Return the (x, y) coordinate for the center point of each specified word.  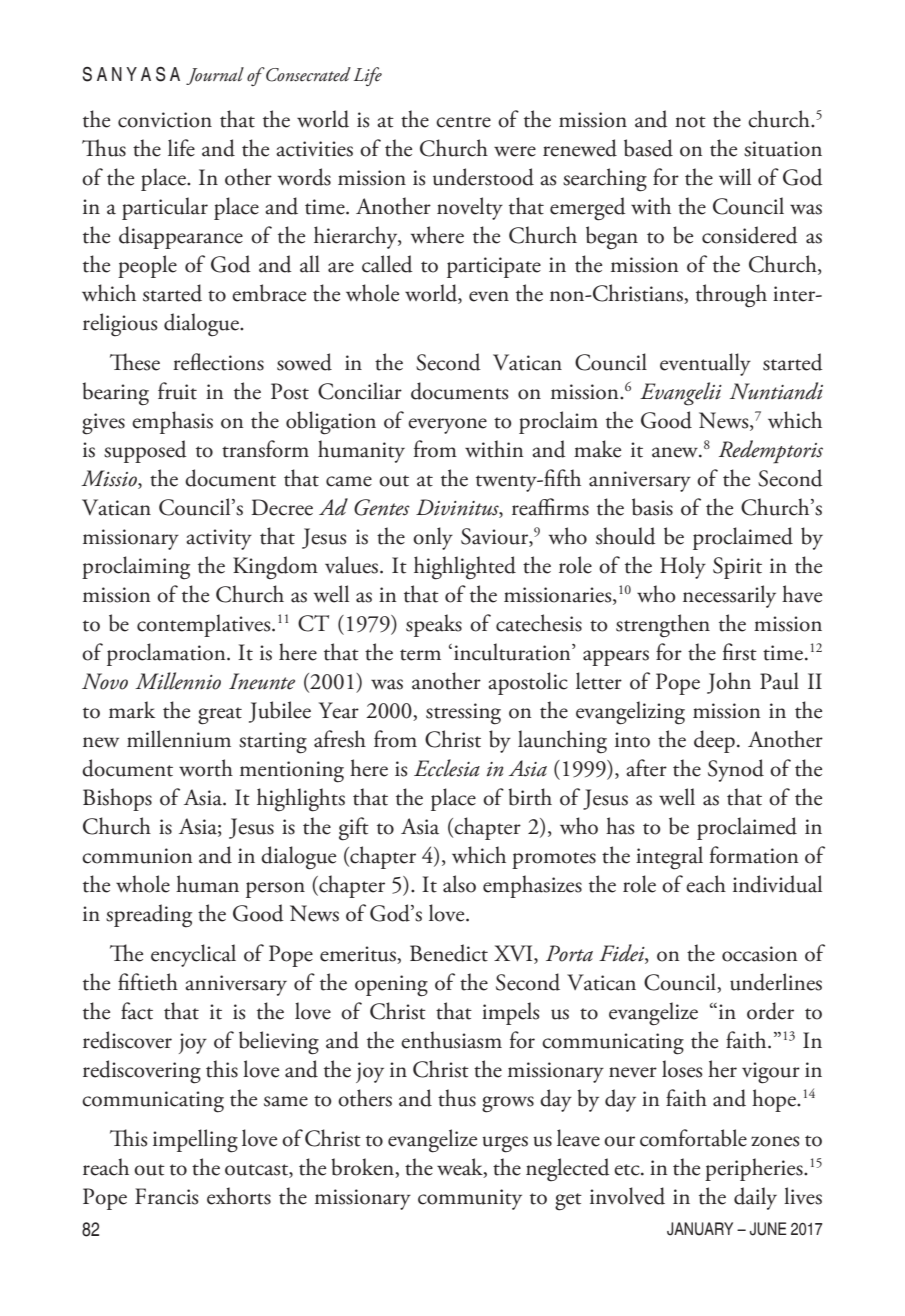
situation (783, 149)
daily (755, 1198)
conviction (165, 120)
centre (463, 122)
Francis (167, 1196)
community (470, 1199)
